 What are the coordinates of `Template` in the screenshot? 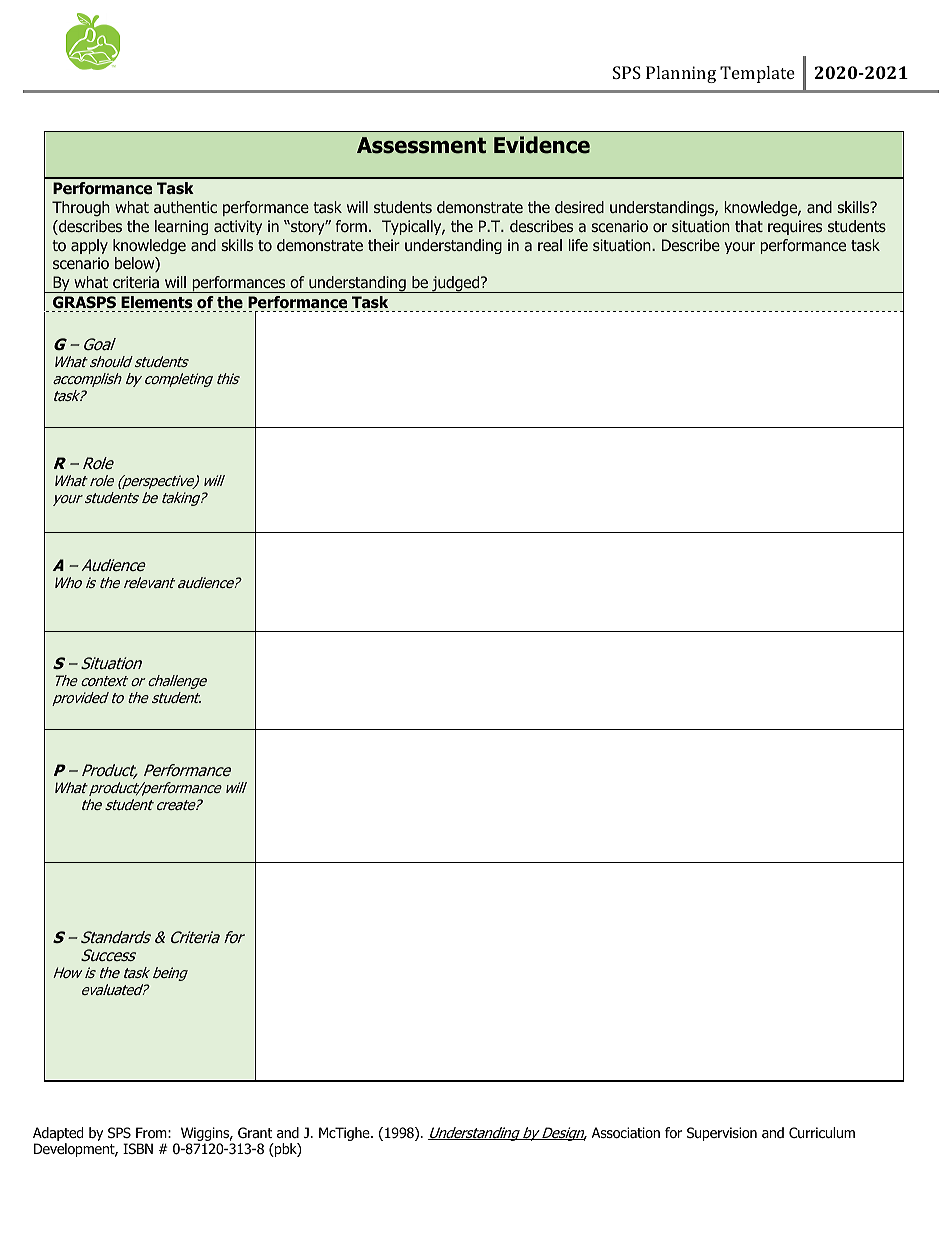 It's located at (757, 74).
